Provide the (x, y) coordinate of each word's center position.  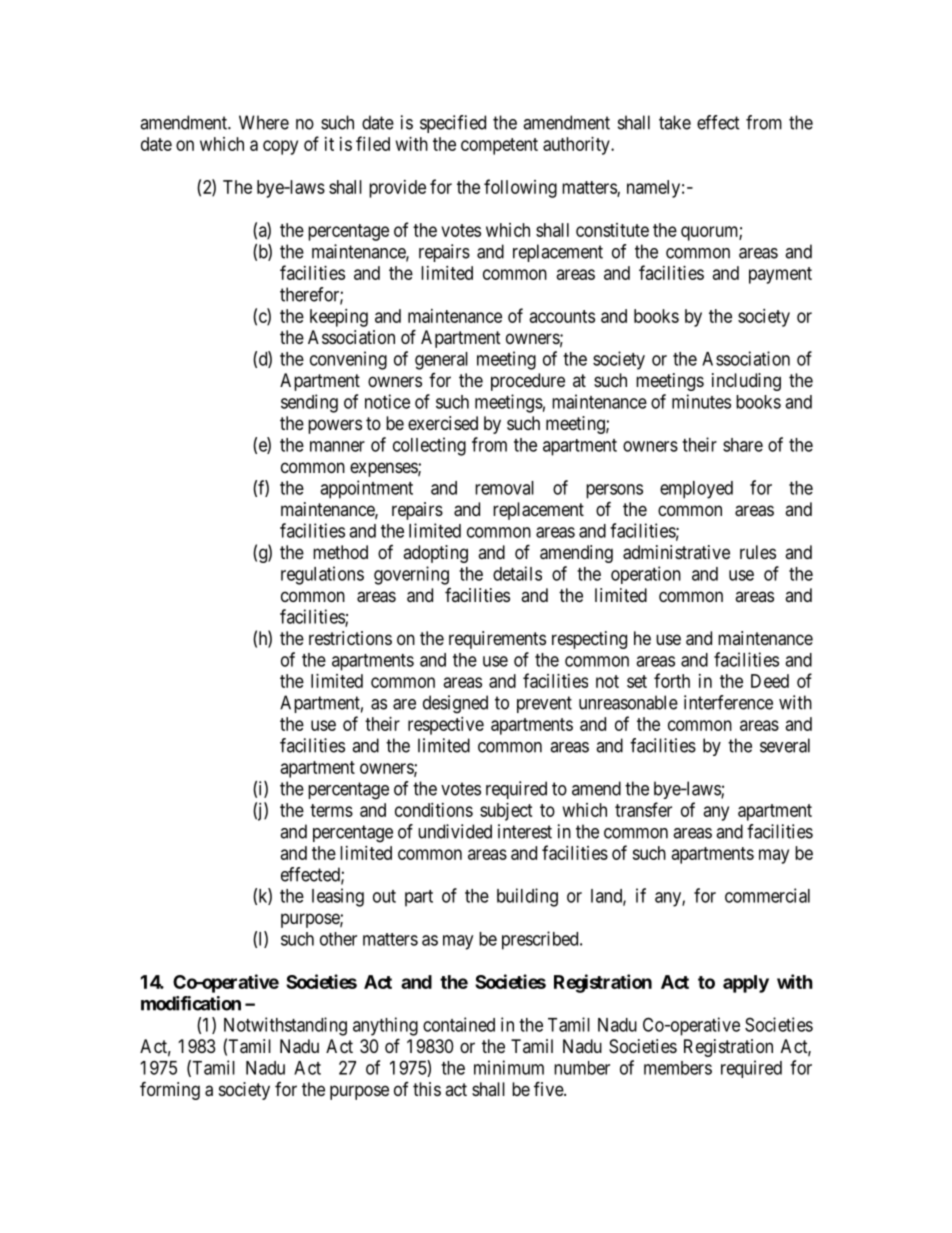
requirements (497, 640)
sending (309, 403)
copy (280, 147)
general (441, 361)
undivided (455, 831)
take (675, 122)
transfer (643, 809)
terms (331, 810)
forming (170, 1090)
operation (646, 575)
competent (499, 146)
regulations (322, 575)
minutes (701, 401)
